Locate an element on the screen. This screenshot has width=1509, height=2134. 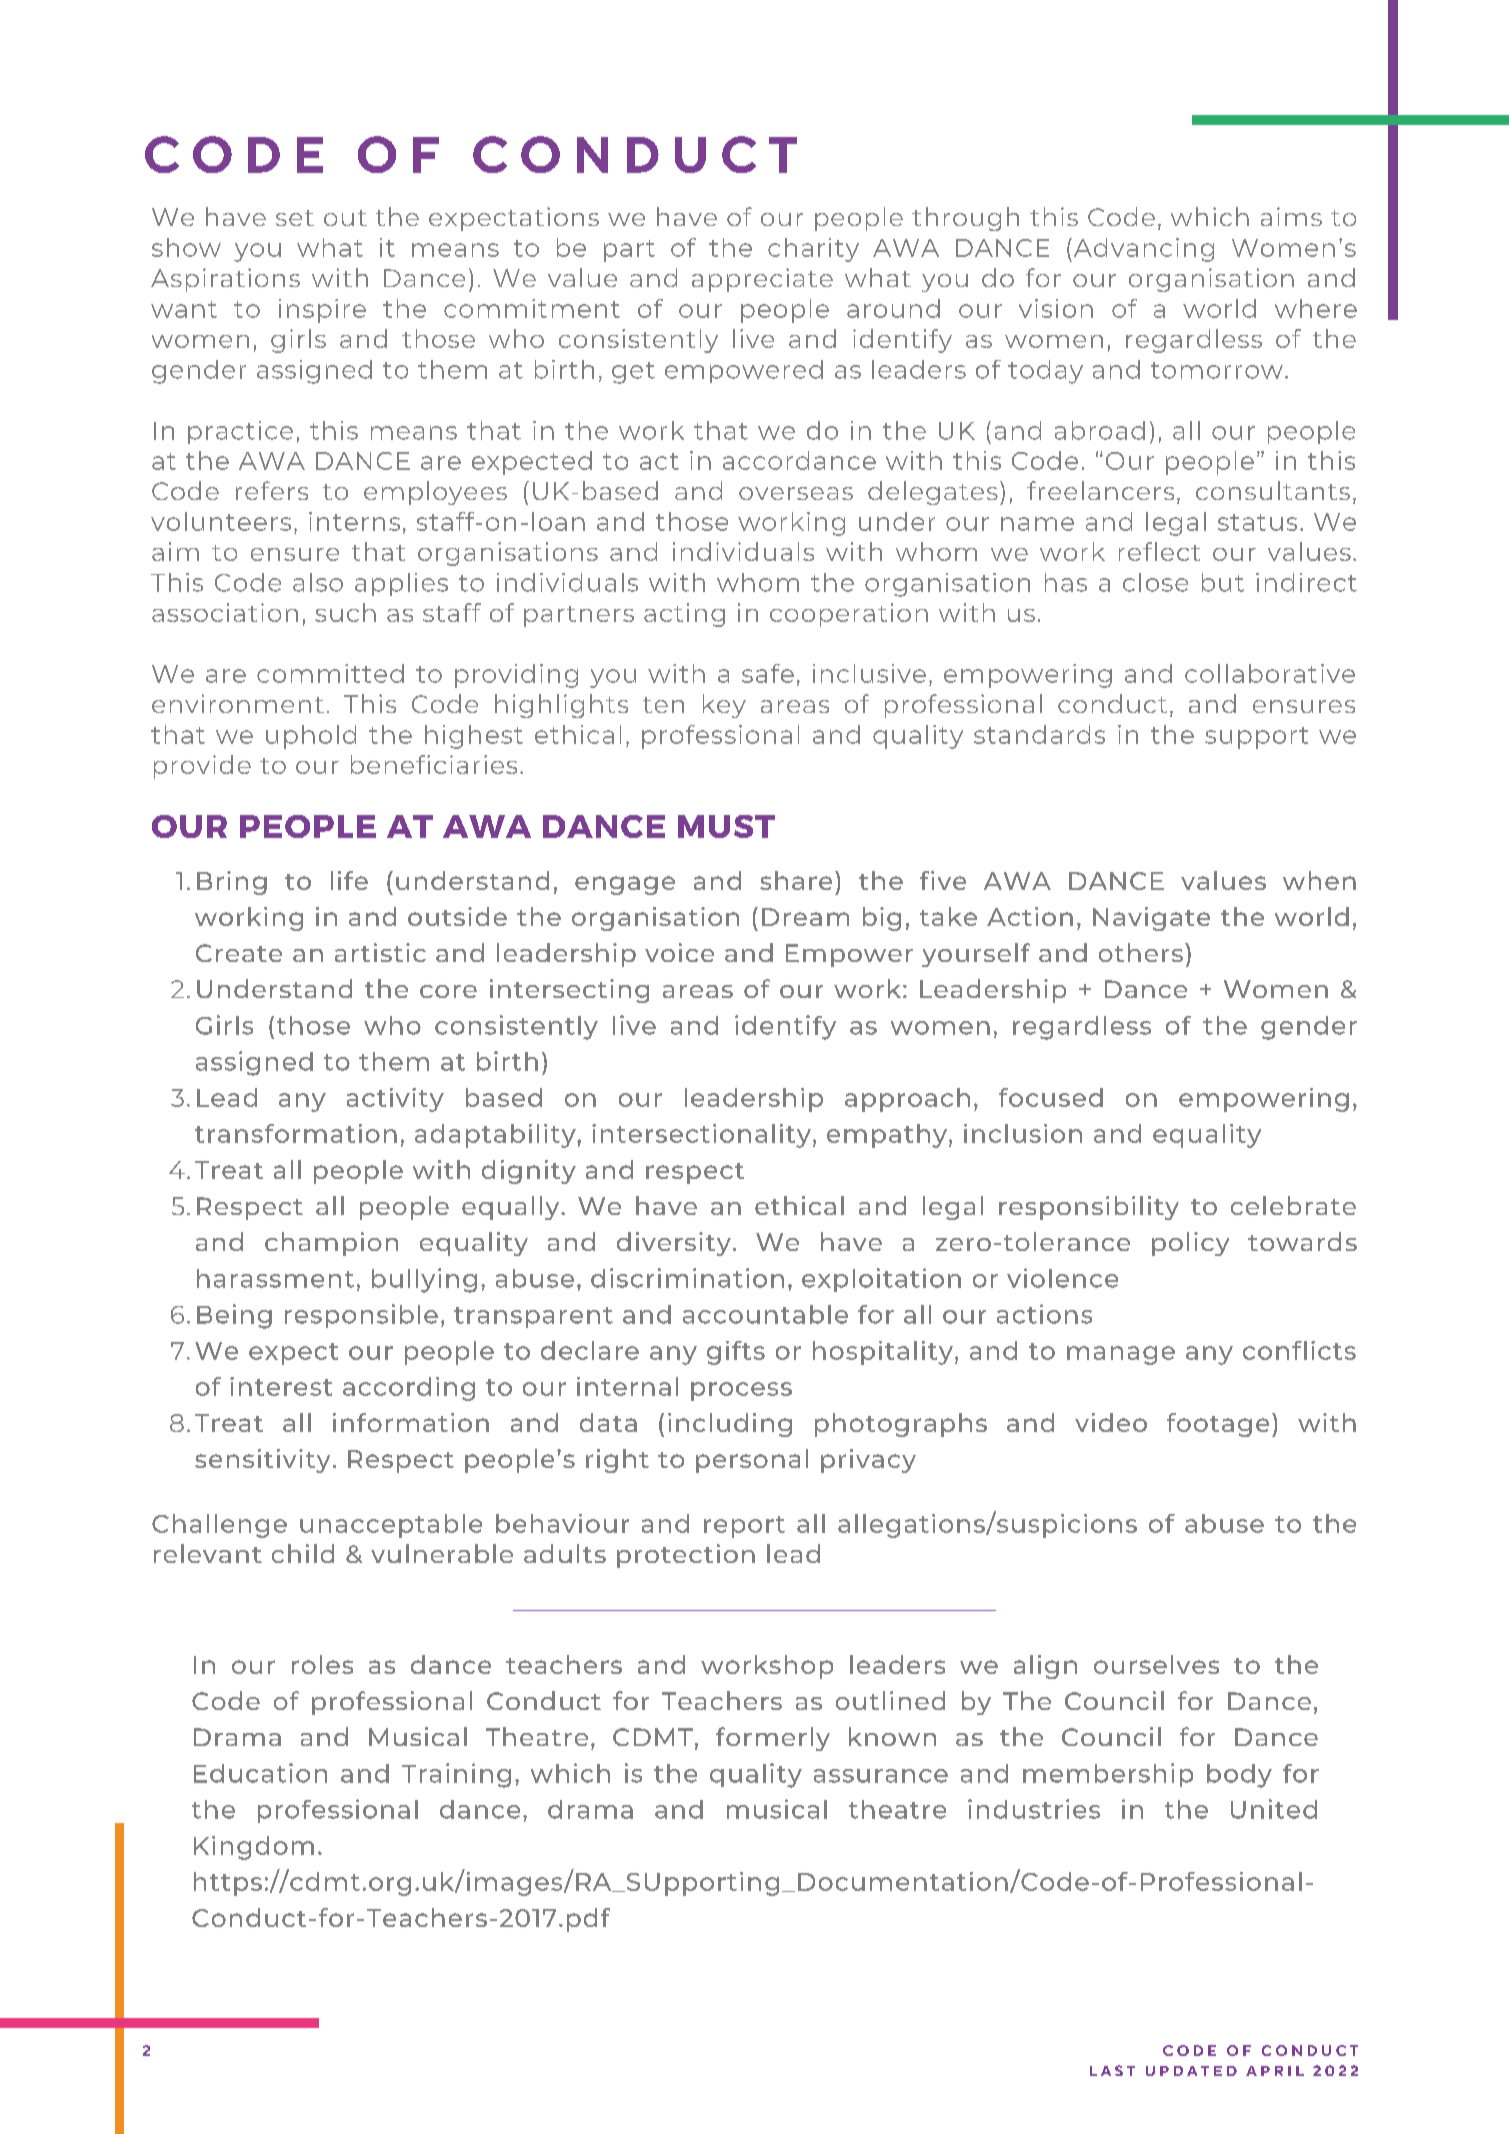
inspire is located at coordinates (322, 311).
